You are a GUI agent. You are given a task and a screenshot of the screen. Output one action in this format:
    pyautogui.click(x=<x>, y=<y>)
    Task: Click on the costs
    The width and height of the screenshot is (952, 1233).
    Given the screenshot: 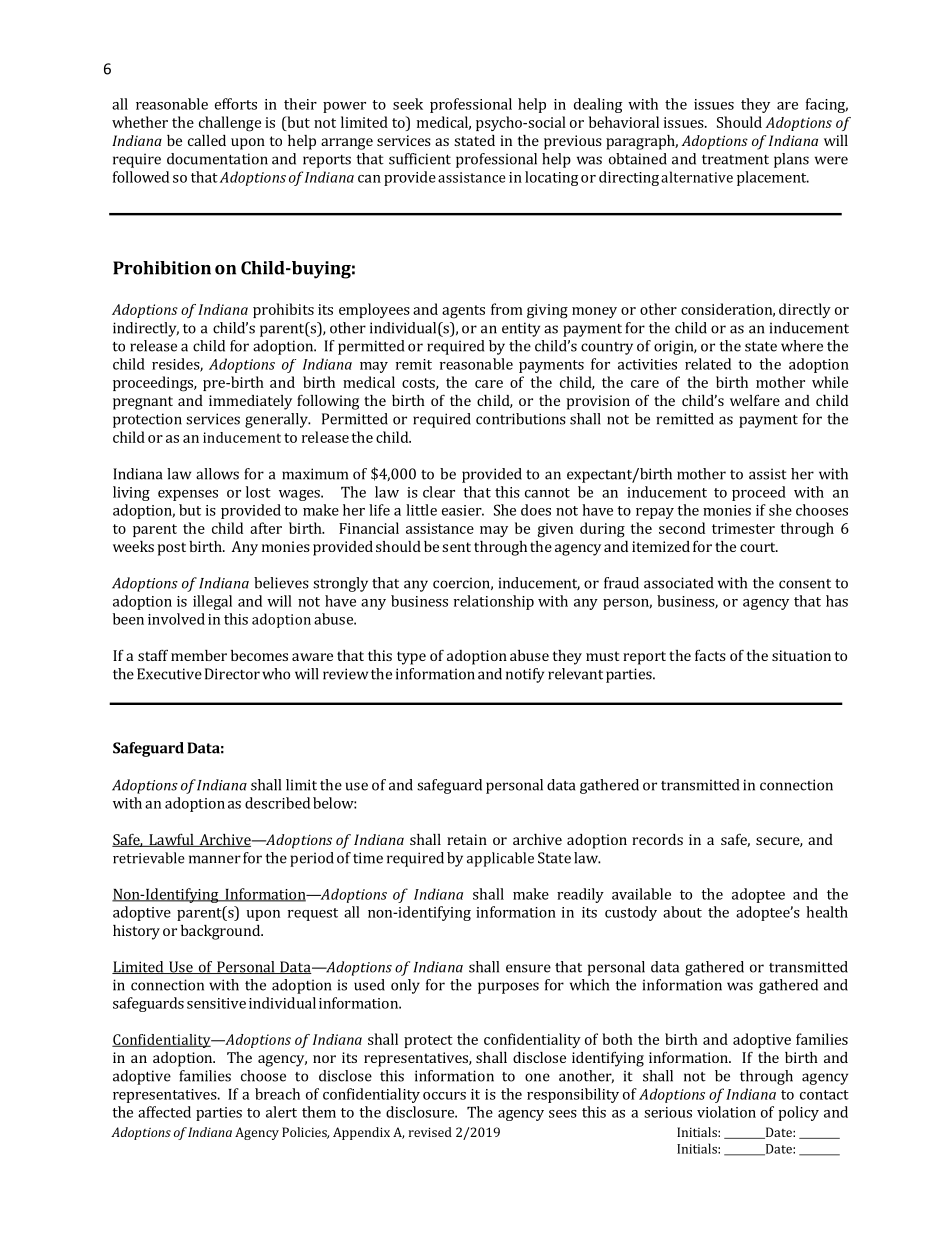 What is the action you would take?
    pyautogui.click(x=419, y=384)
